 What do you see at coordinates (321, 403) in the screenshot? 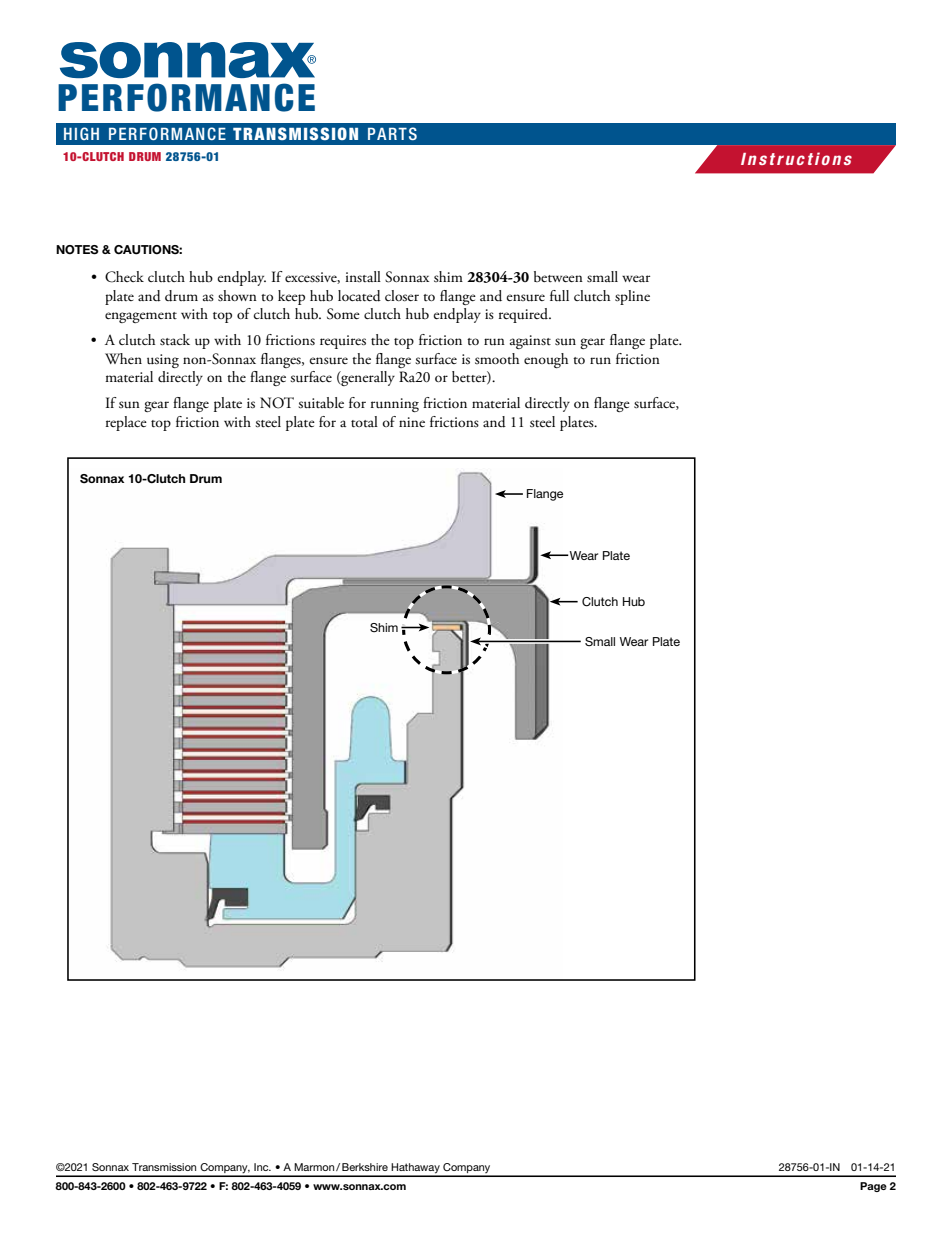
I see `suitable` at bounding box center [321, 403].
